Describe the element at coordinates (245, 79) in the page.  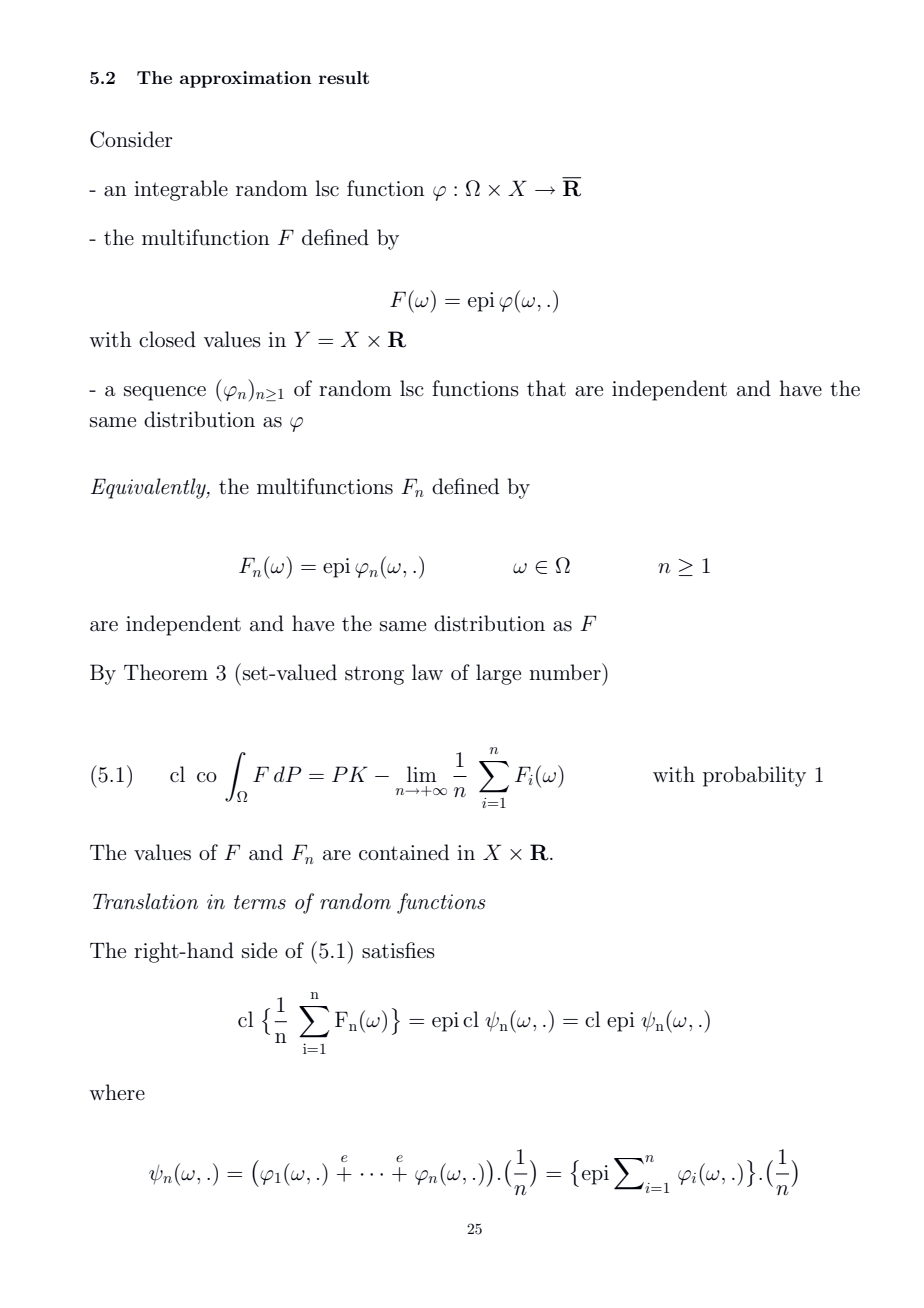
I see `approximation` at that location.
